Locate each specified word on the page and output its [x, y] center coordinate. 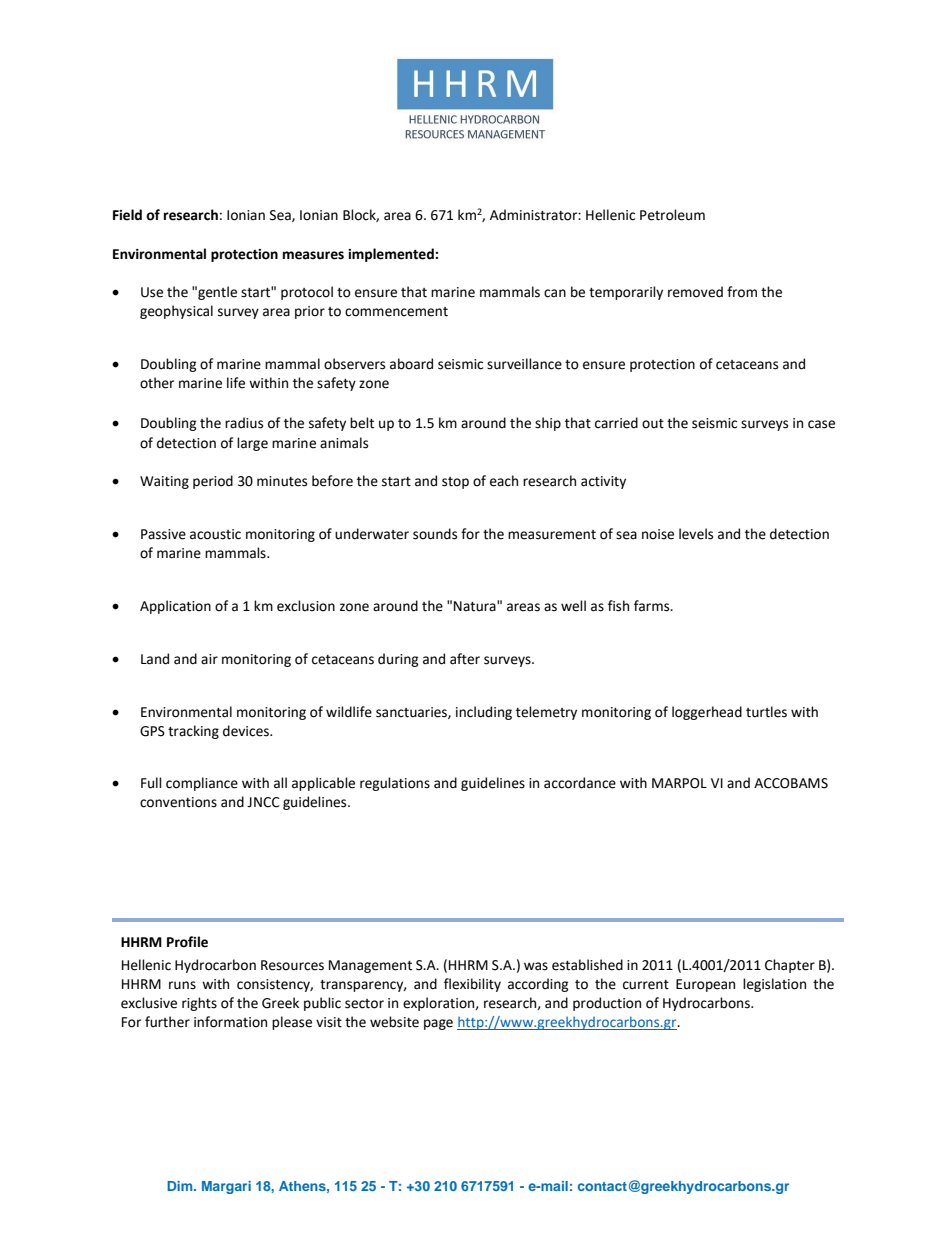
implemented [392, 255]
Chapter [790, 966]
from [742, 292]
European [705, 985]
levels [696, 534]
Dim [181, 1186]
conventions [178, 802]
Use [152, 292]
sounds [435, 534]
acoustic [215, 534]
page [438, 1024]
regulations [395, 784]
